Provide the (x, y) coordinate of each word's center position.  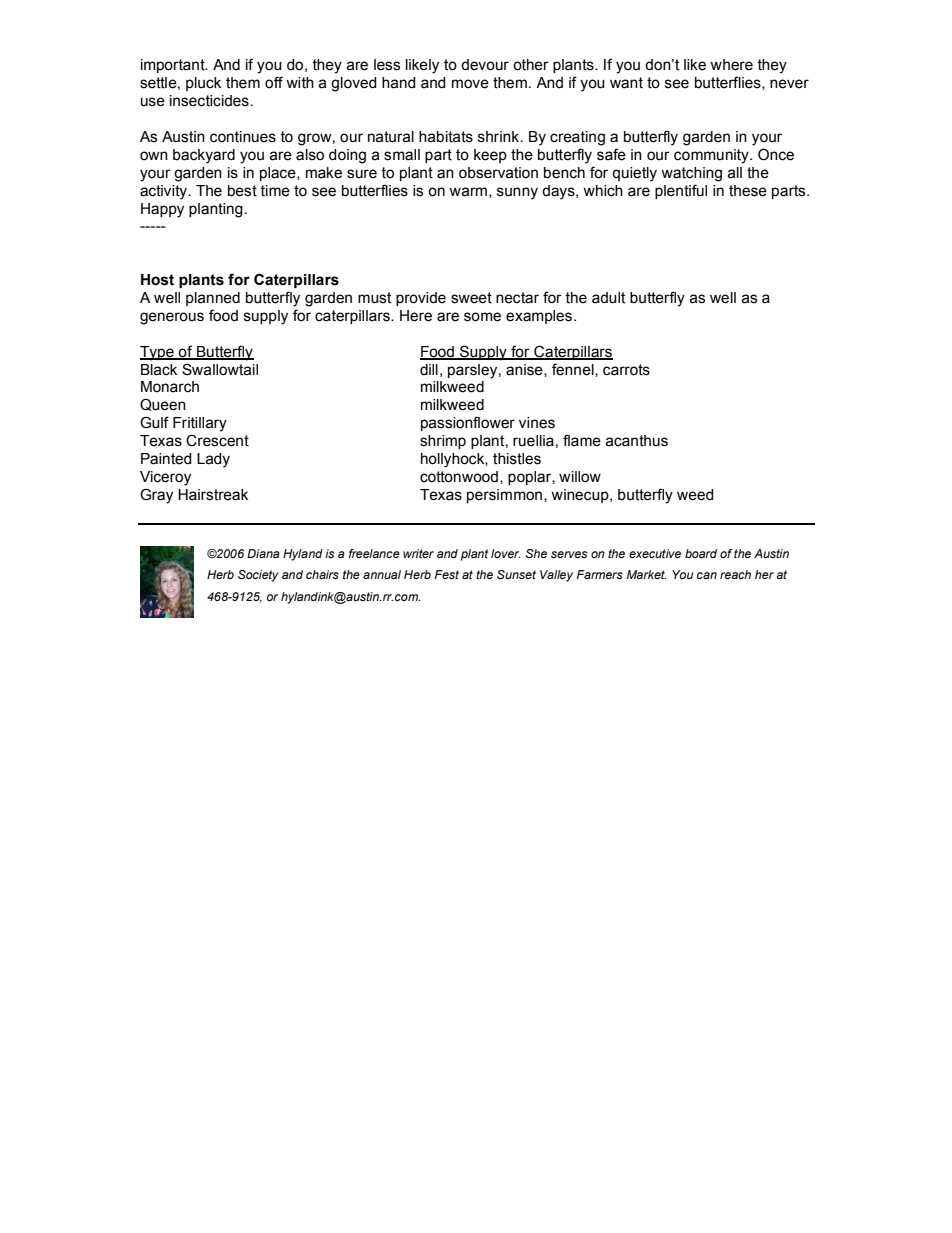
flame (582, 440)
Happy (162, 210)
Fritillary (200, 424)
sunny (517, 193)
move (470, 84)
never (789, 84)
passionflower (468, 423)
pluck (203, 84)
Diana (263, 553)
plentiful (681, 191)
